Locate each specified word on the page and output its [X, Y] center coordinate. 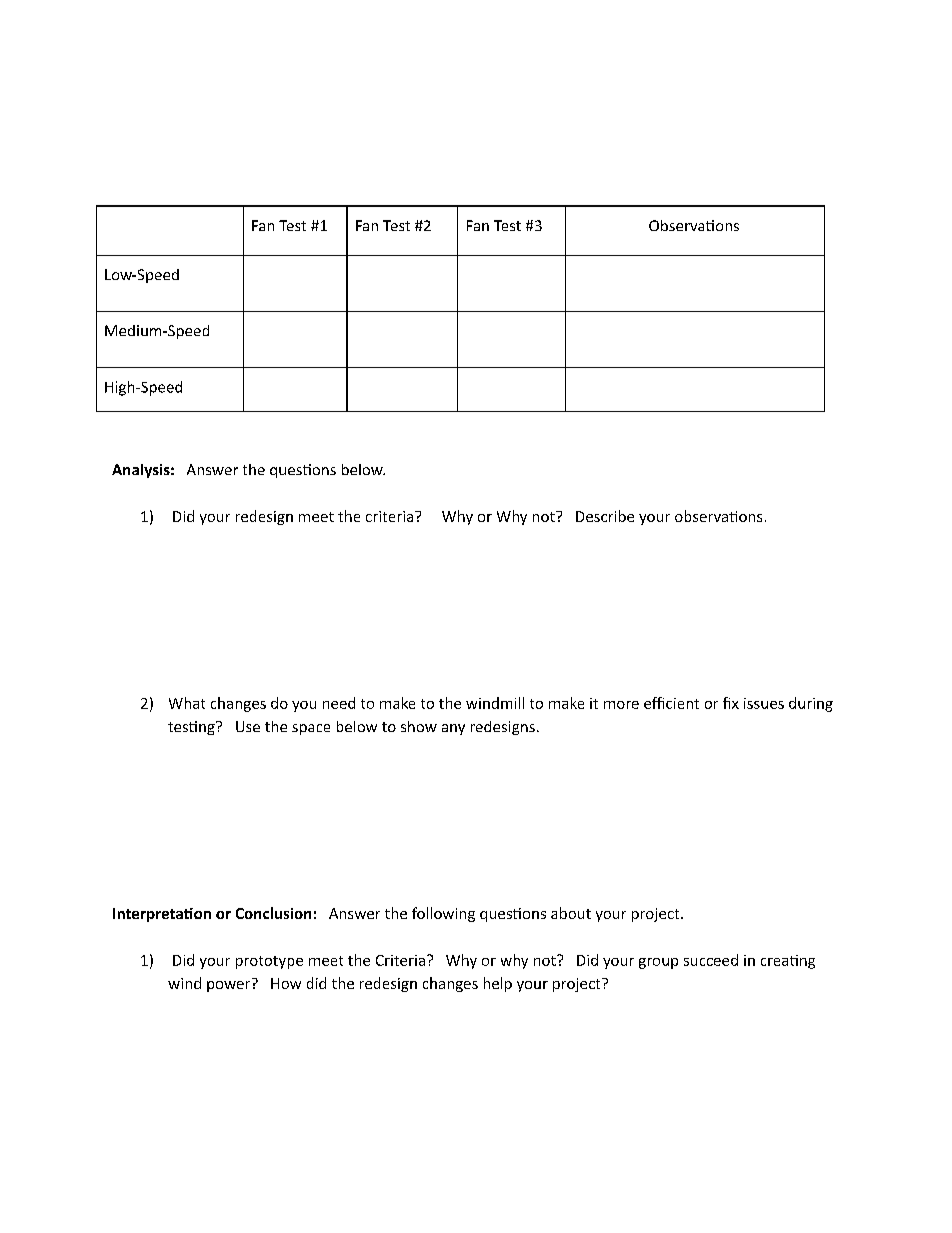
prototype [269, 962]
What [187, 703]
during [811, 704]
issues [764, 703]
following [443, 914]
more [621, 705]
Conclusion [273, 913]
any [453, 729]
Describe [605, 516]
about [571, 913]
